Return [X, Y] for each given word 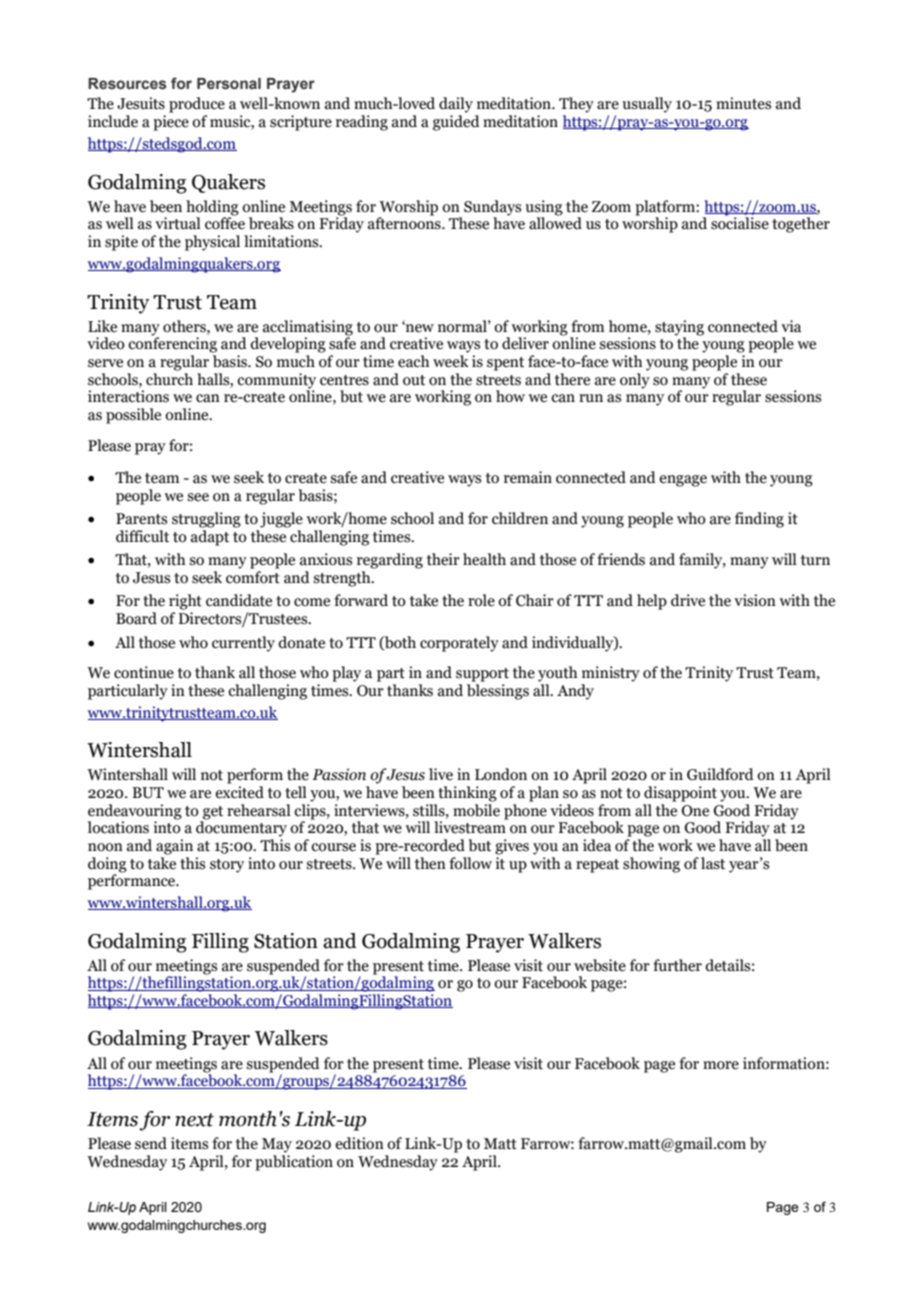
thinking [467, 794]
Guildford [720, 774]
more [721, 1065]
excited [239, 792]
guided [456, 121]
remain [528, 477]
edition [359, 1143]
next [194, 1120]
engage [683, 481]
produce [197, 105]
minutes [743, 103]
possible [133, 416]
